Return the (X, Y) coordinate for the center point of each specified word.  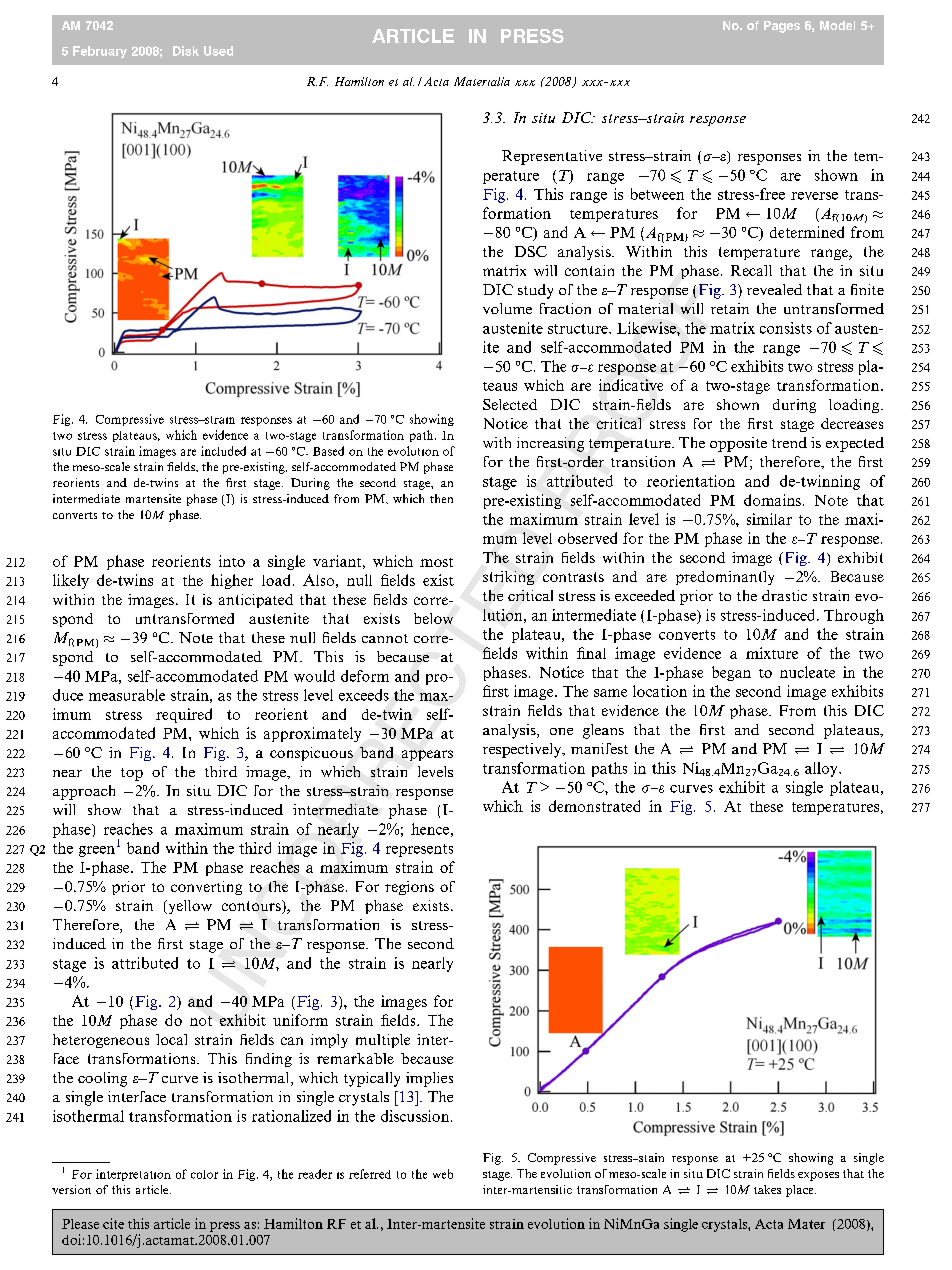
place (801, 1191)
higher (232, 581)
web (443, 1174)
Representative (552, 157)
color (204, 1174)
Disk (186, 51)
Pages (782, 27)
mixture (772, 653)
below (433, 618)
